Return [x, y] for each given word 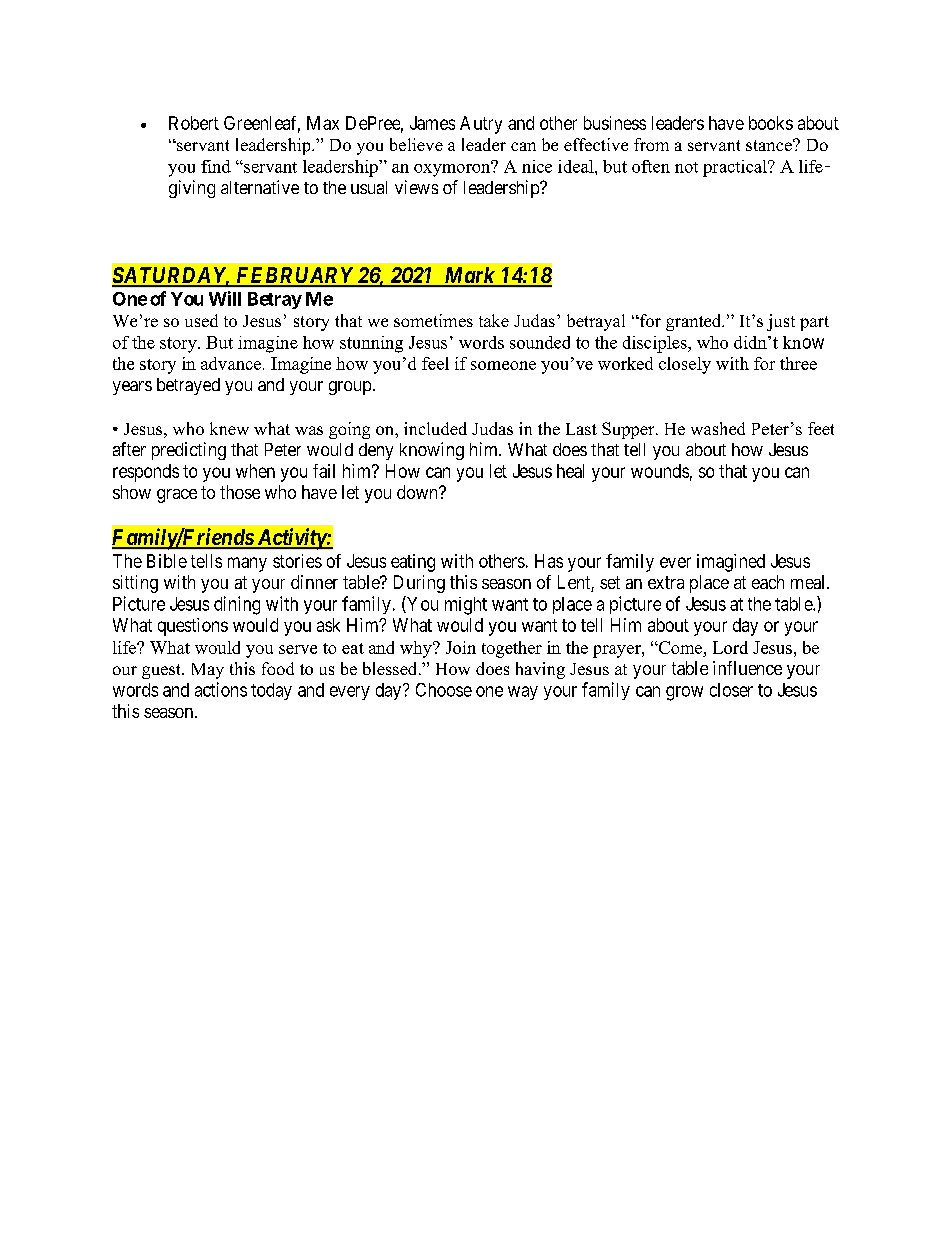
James [432, 123]
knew [229, 428]
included [435, 428]
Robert [194, 123]
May [208, 671]
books [771, 123]
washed [718, 428]
